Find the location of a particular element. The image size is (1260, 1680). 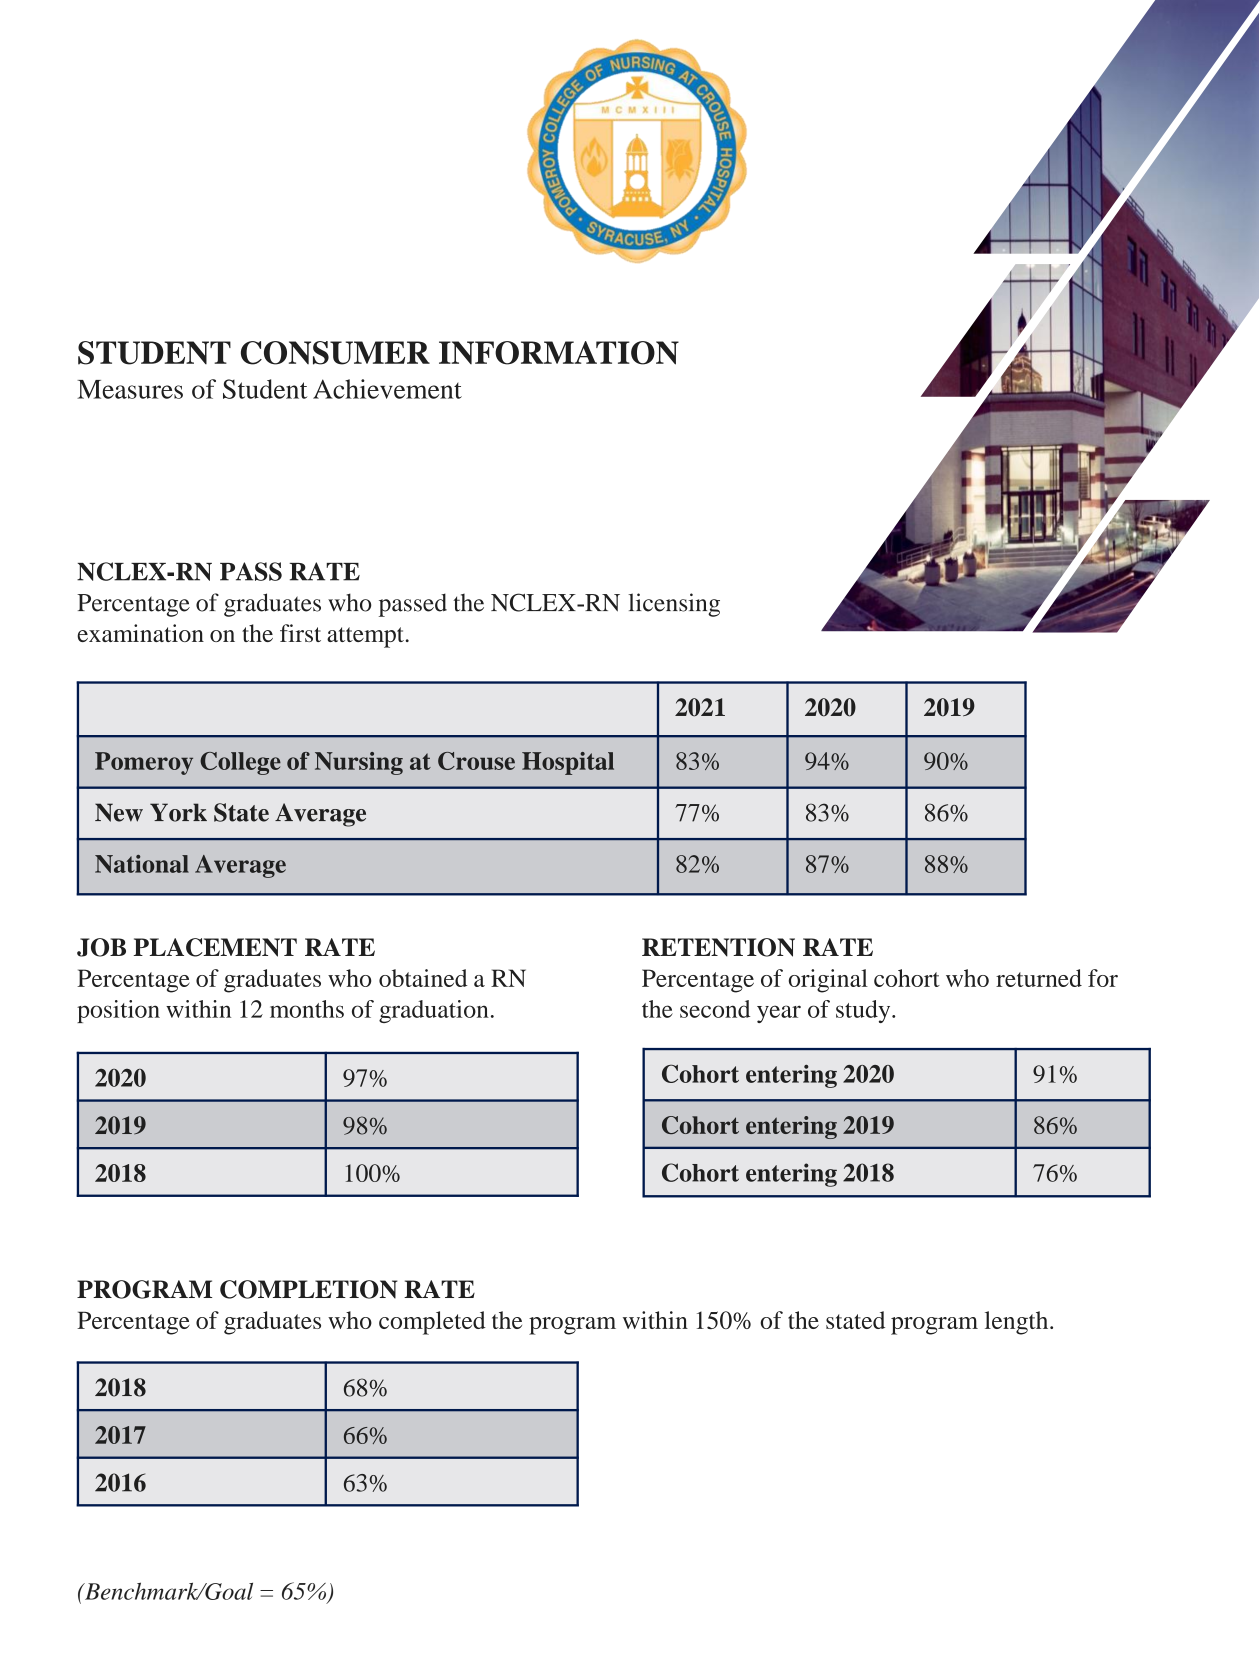

York is located at coordinates (178, 812).
